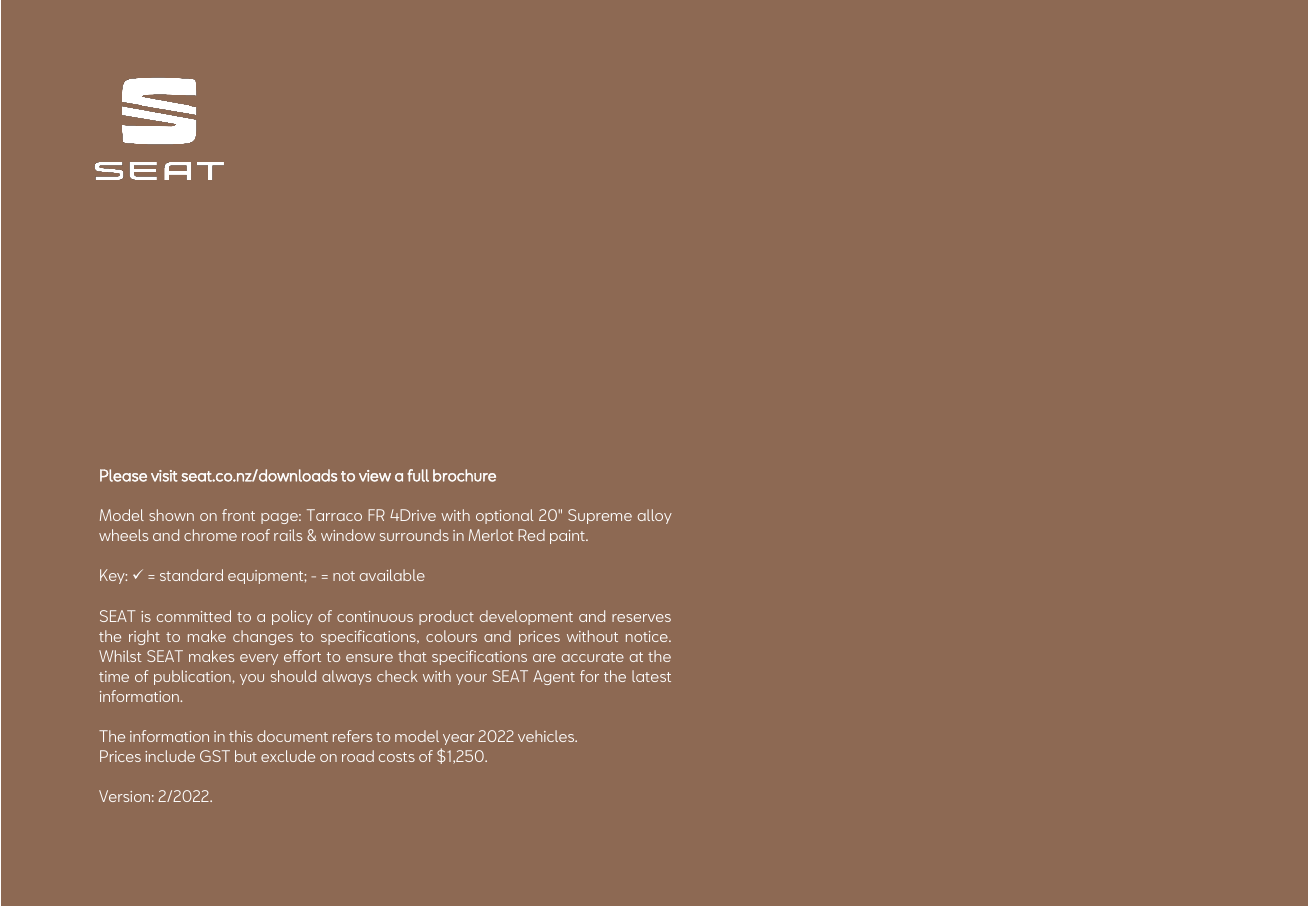  Describe the element at coordinates (192, 677) in the image. I see `publication` at that location.
